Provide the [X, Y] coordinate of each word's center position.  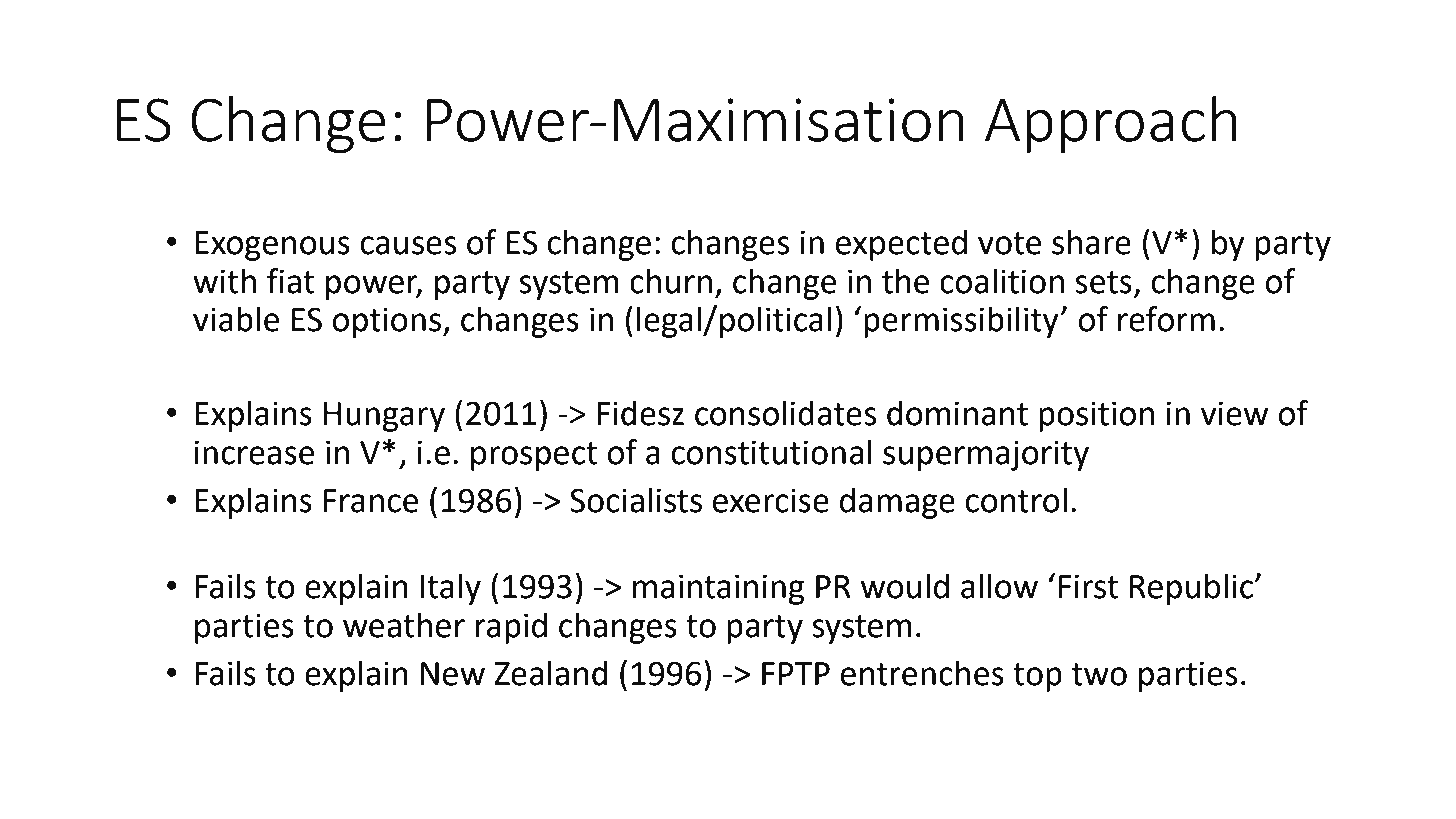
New [453, 674]
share [1091, 242]
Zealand [551, 673]
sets [1103, 282]
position [1096, 416]
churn [671, 281]
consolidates [786, 413]
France [371, 501]
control [1016, 500]
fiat [290, 281]
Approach [1111, 124]
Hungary [384, 417]
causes [409, 245]
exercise [771, 500]
